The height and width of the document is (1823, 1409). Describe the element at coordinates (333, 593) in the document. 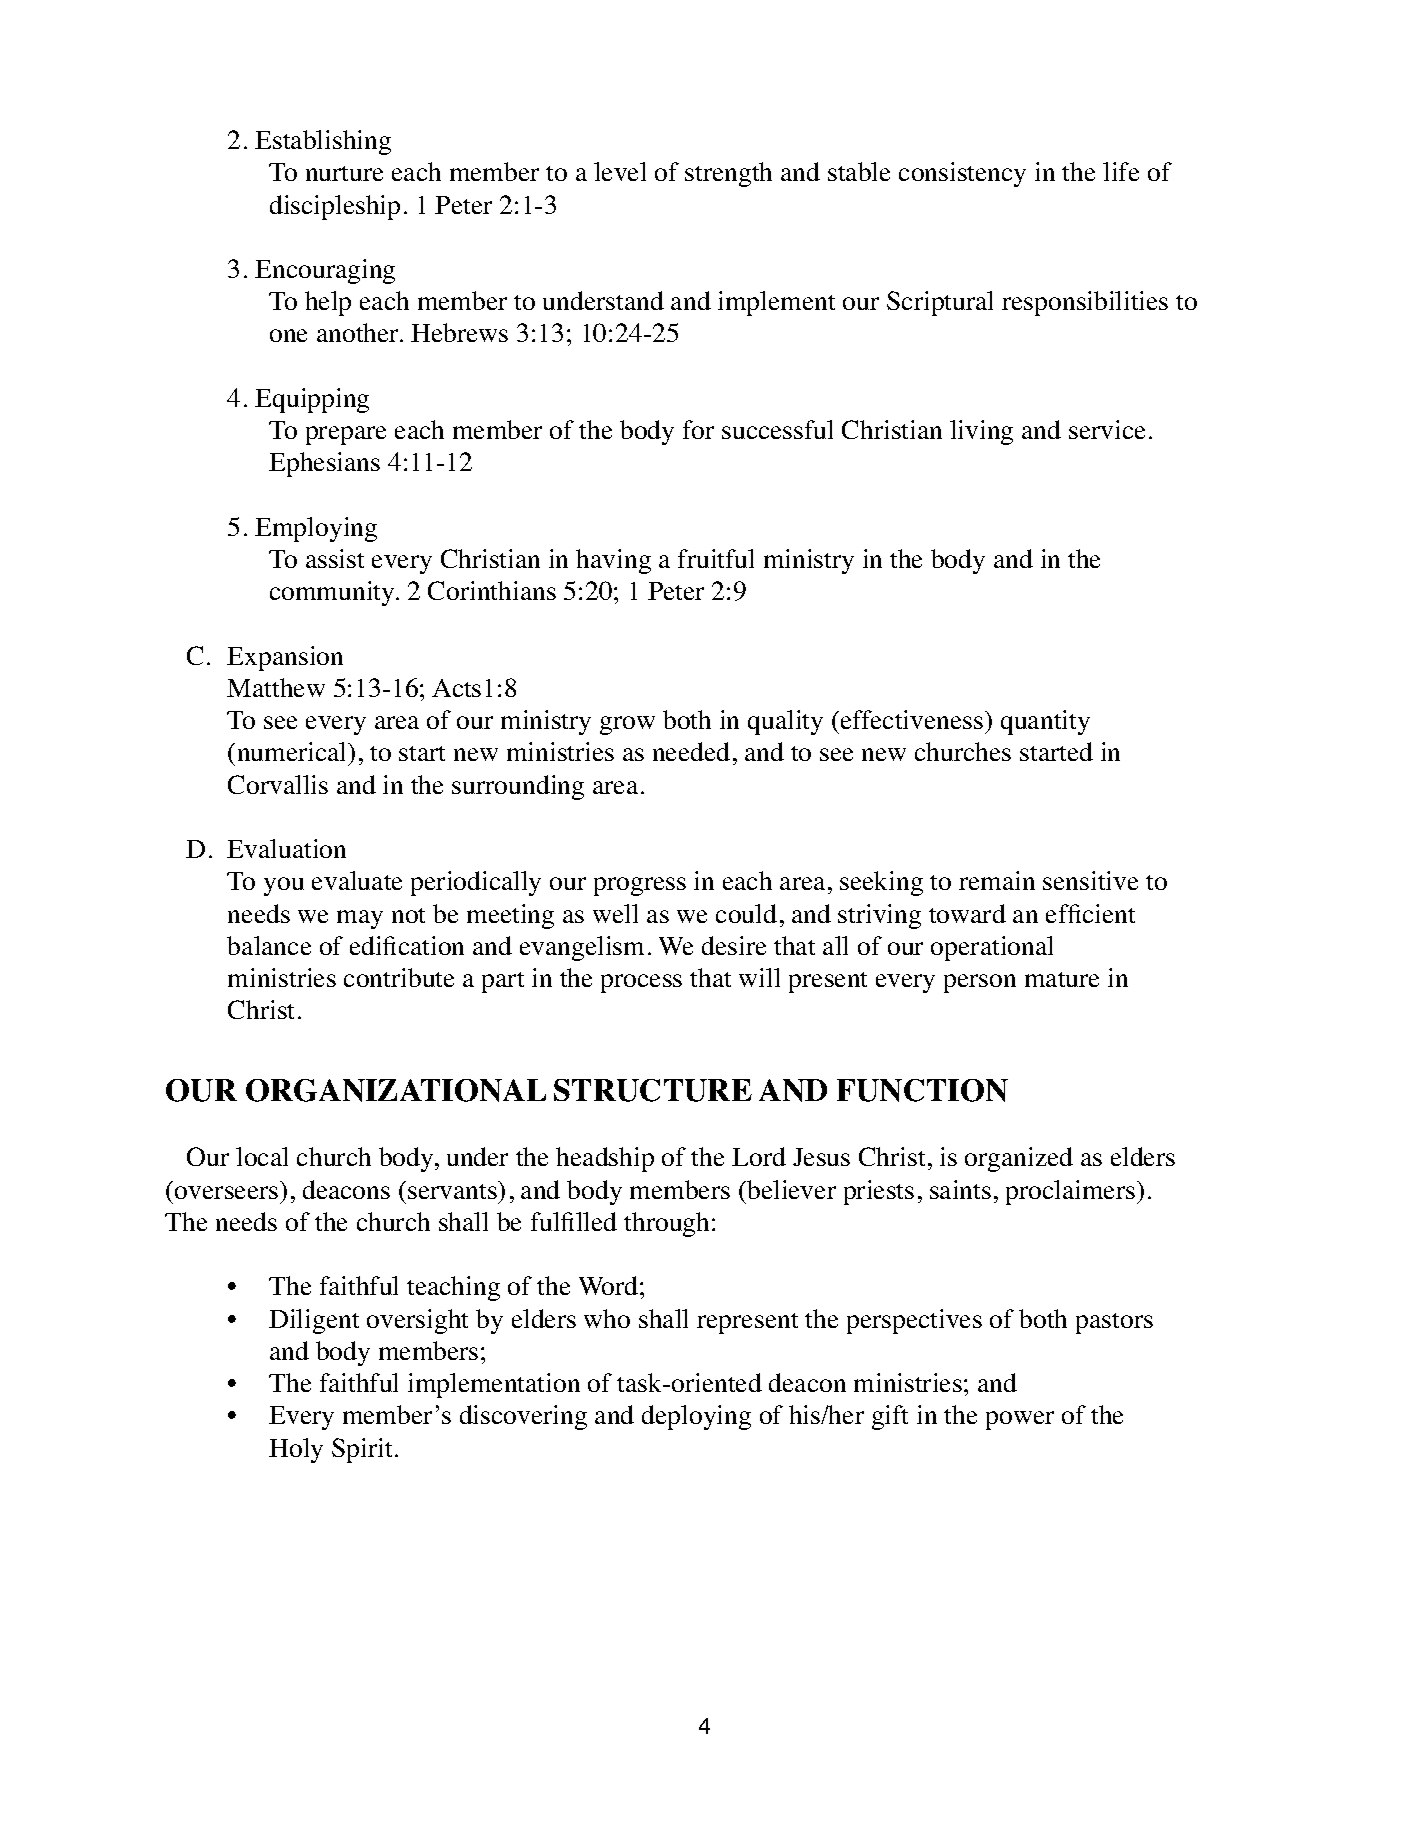

I see `community` at that location.
